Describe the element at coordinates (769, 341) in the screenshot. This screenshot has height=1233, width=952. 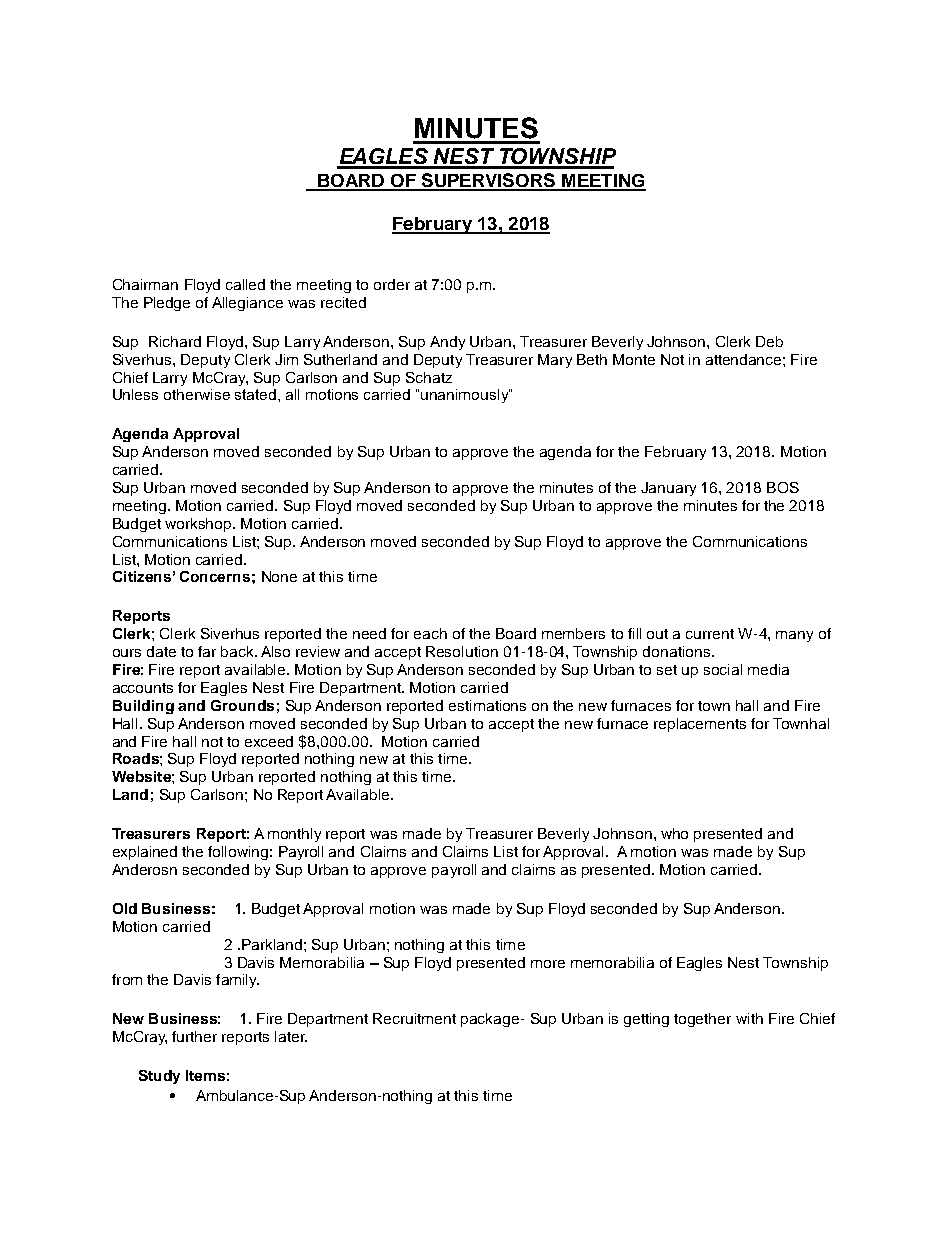
I see `Deb` at that location.
